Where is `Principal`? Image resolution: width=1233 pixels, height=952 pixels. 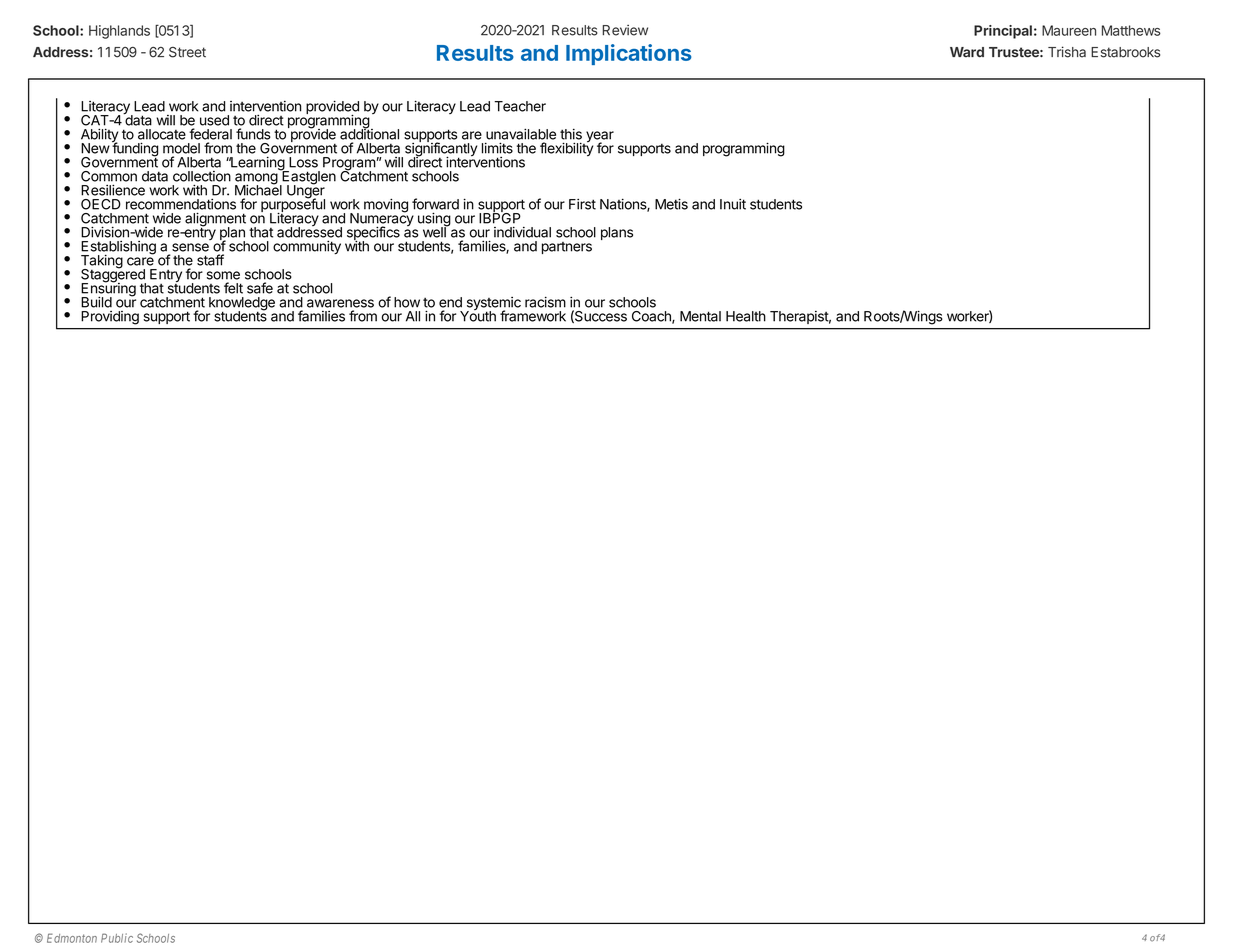 Principal is located at coordinates (1003, 32).
